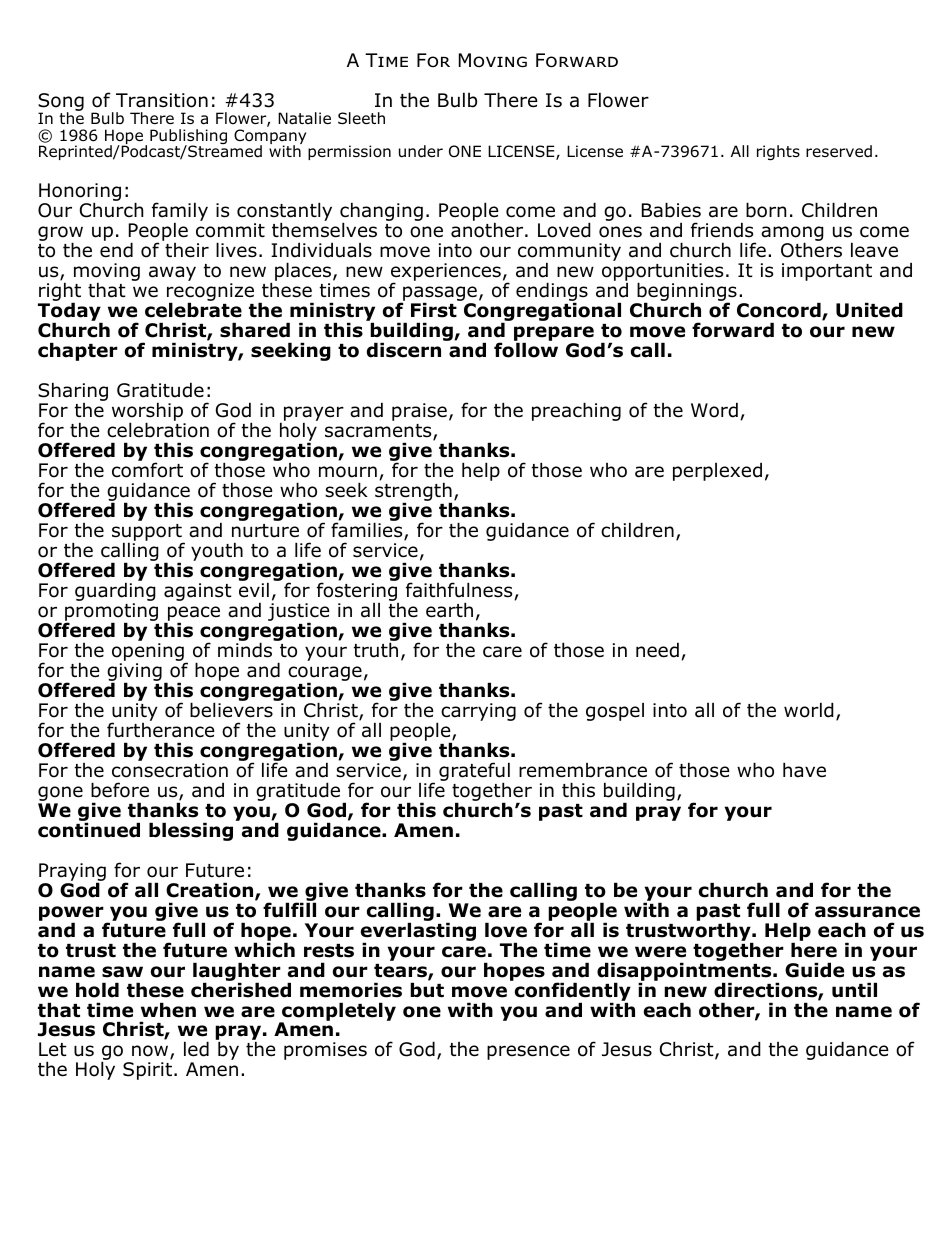  I want to click on grateful, so click(474, 772).
